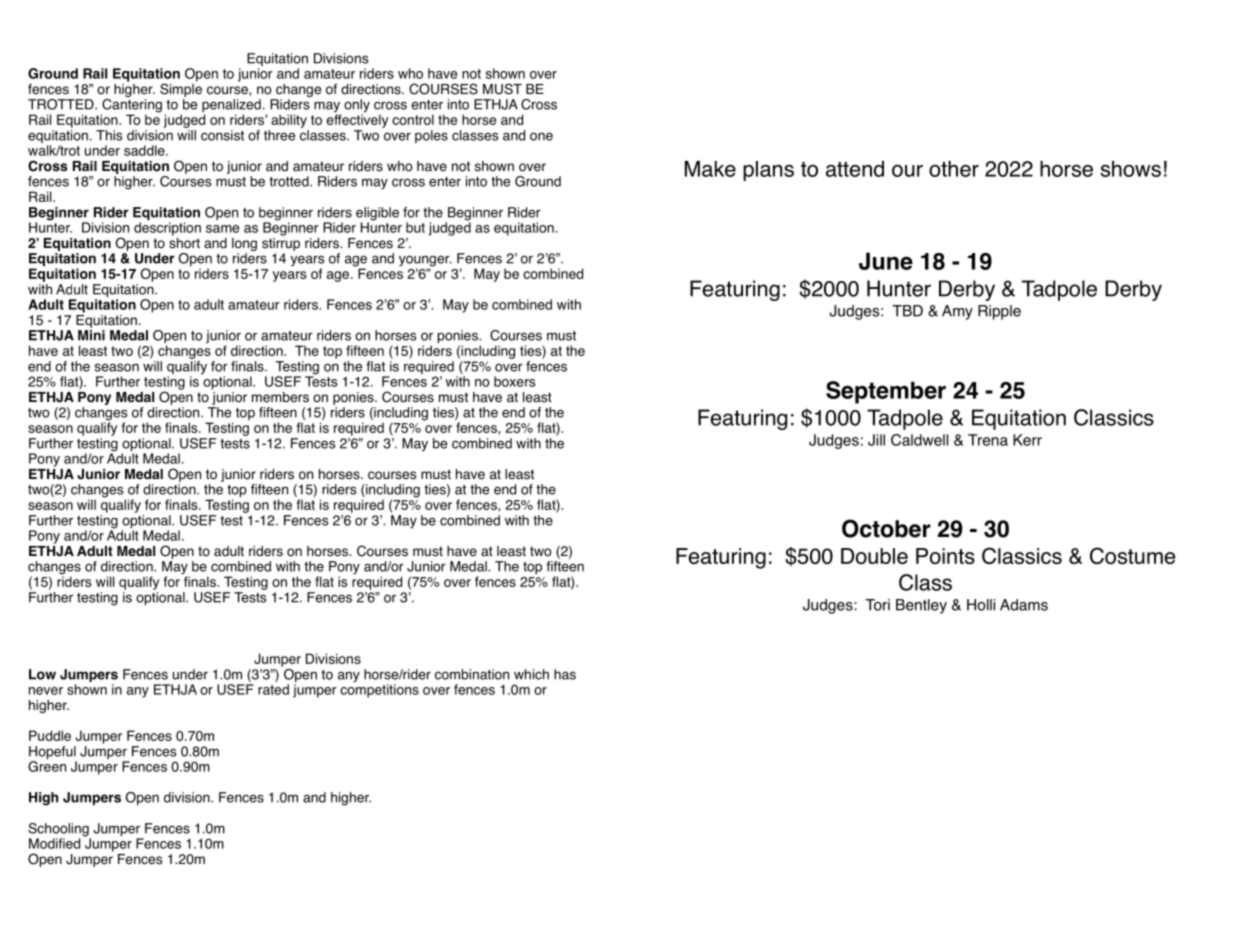 This screenshot has width=1233, height=952. I want to click on Cantering, so click(131, 107).
